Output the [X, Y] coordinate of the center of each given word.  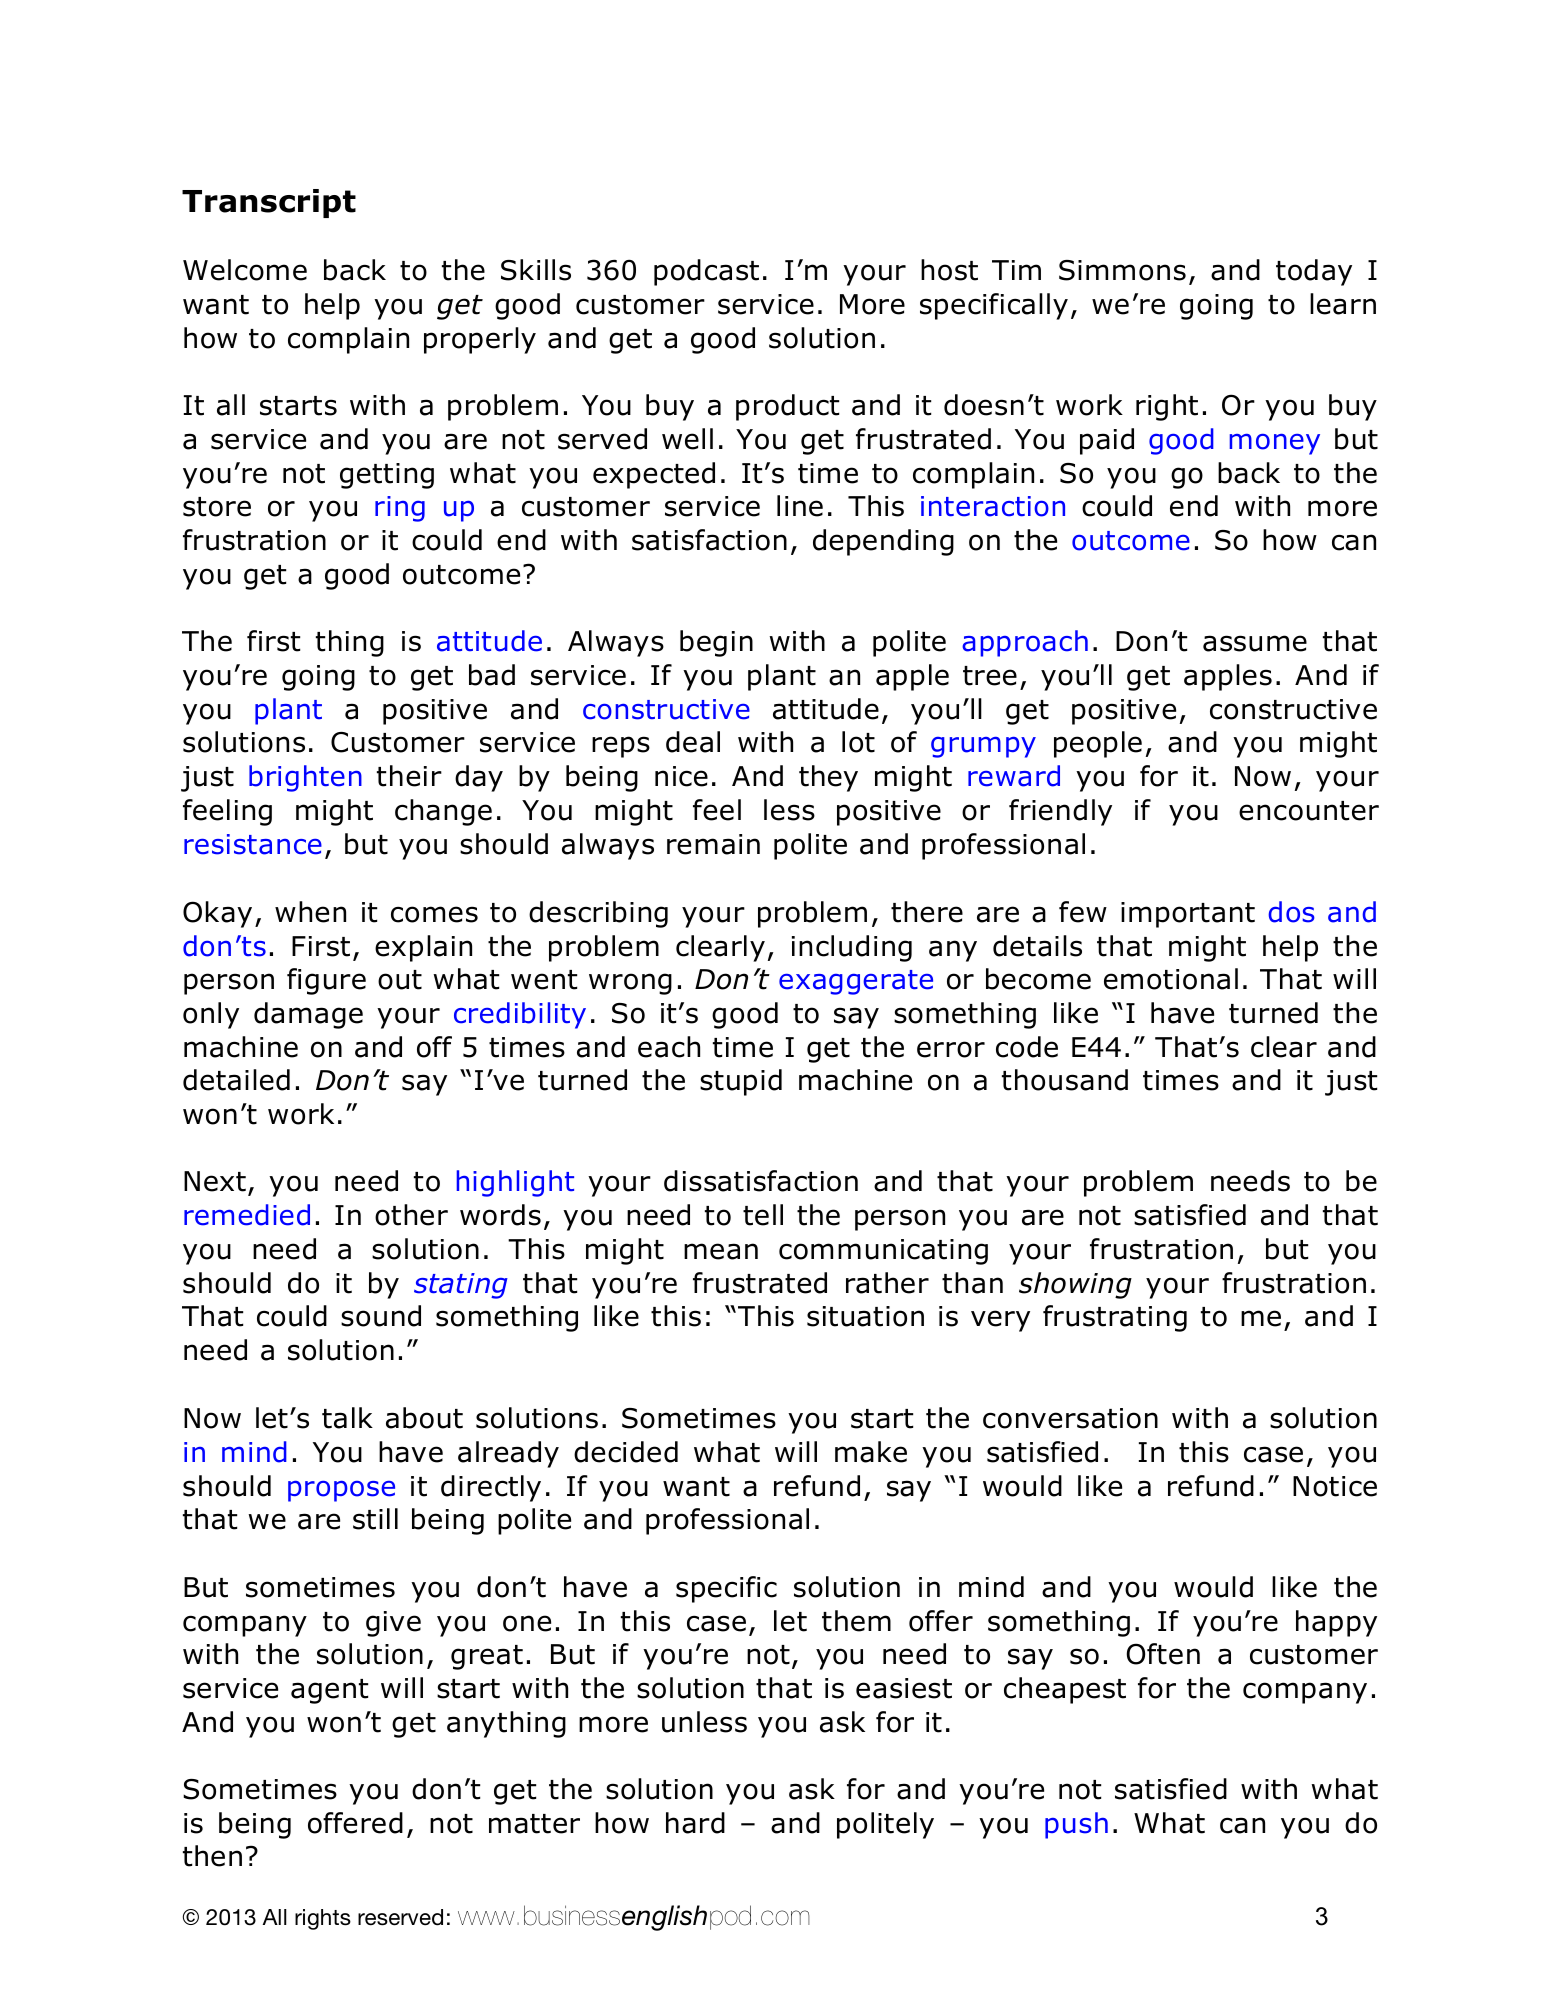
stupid [741, 1082]
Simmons [1122, 270]
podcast [706, 272]
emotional [1171, 979]
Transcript [269, 203]
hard [695, 1823]
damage [308, 1015]
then [212, 1856]
